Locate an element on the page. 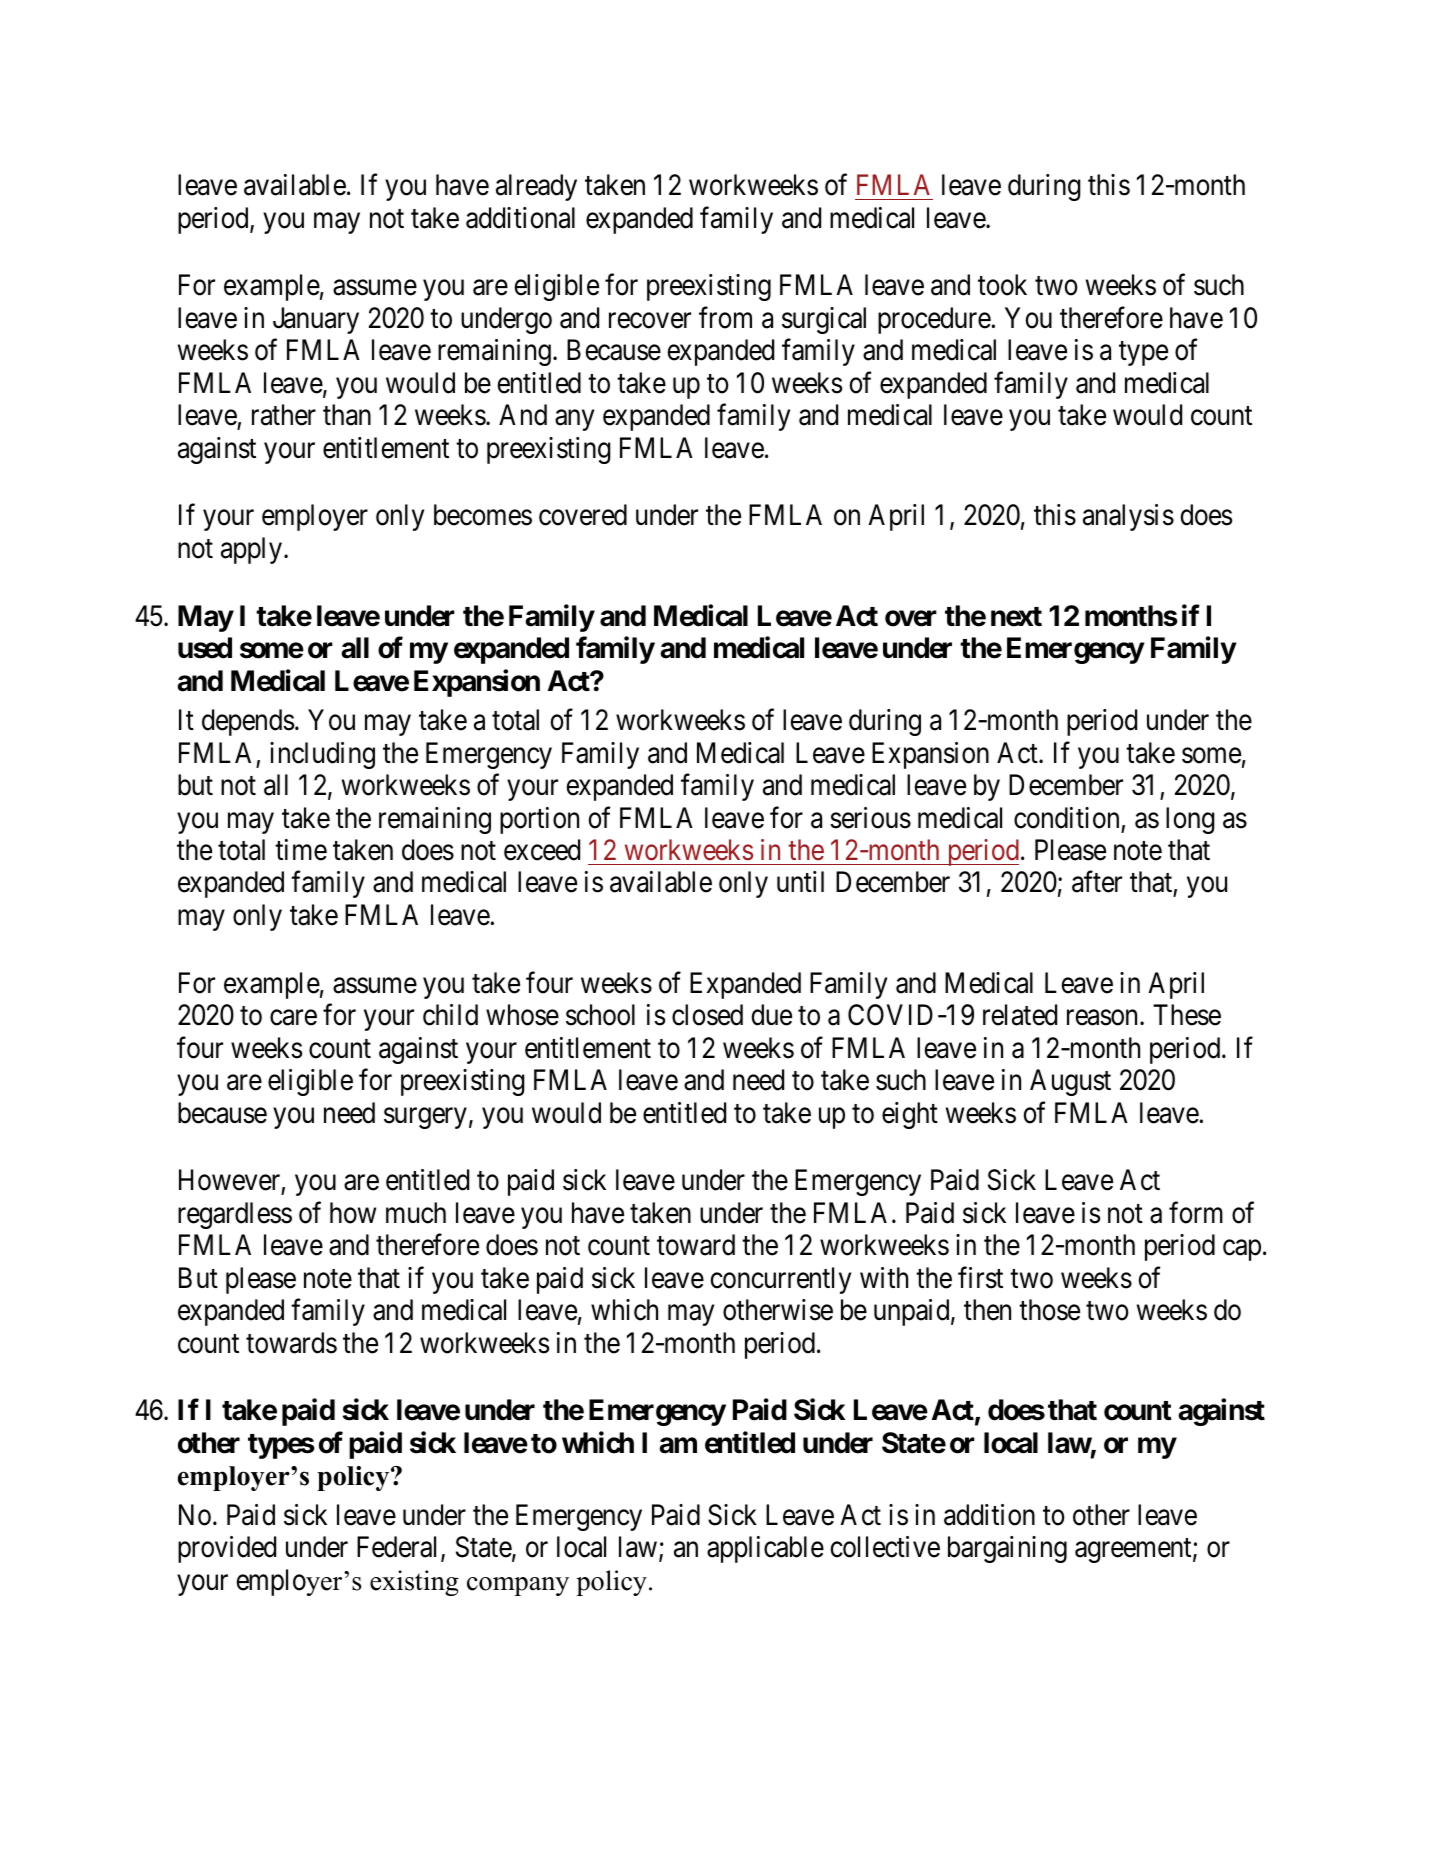 This page has height=1863, width=1440. August is located at coordinates (1070, 1082).
